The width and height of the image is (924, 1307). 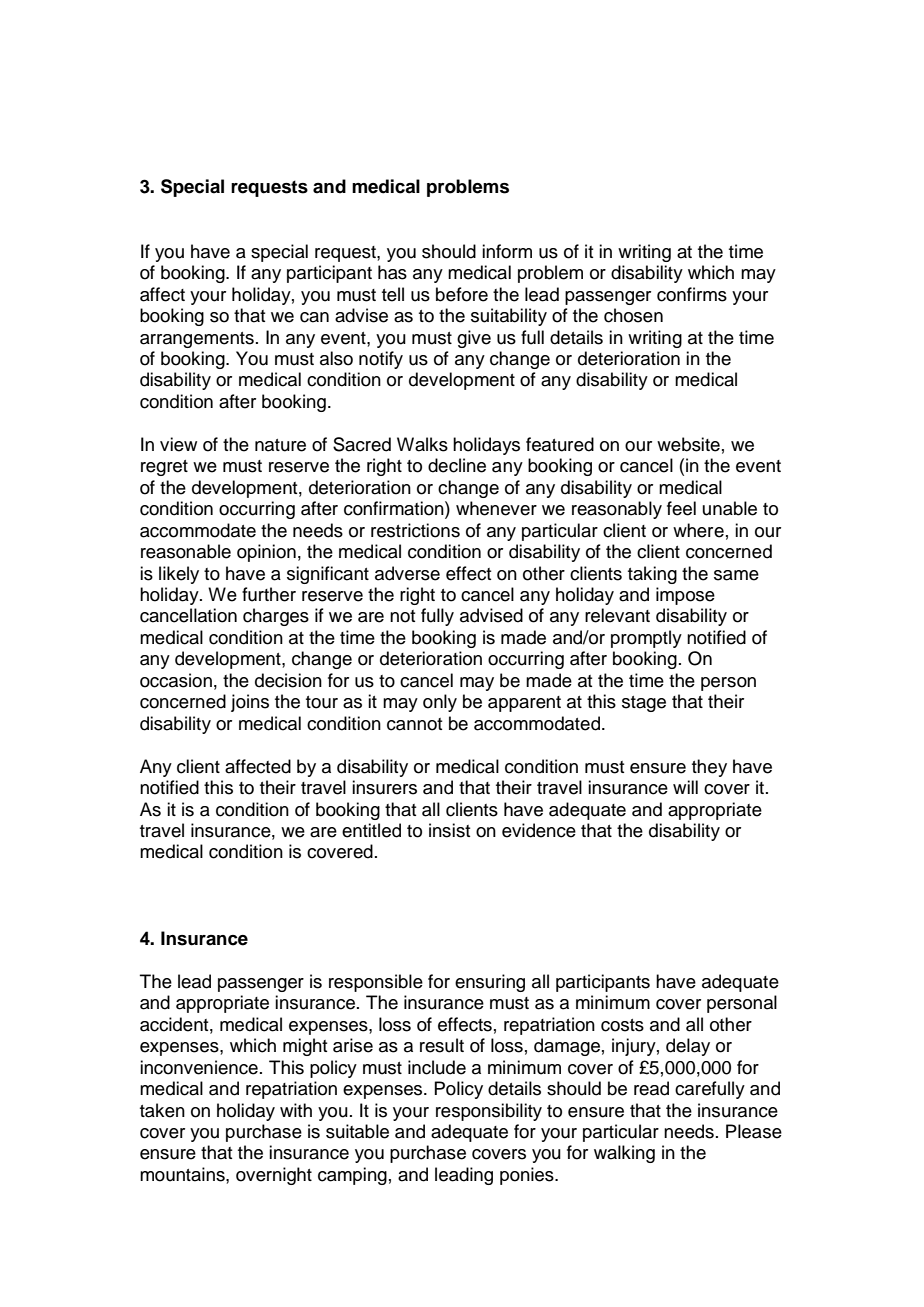 What do you see at coordinates (624, 1154) in the image?
I see `walking` at bounding box center [624, 1154].
